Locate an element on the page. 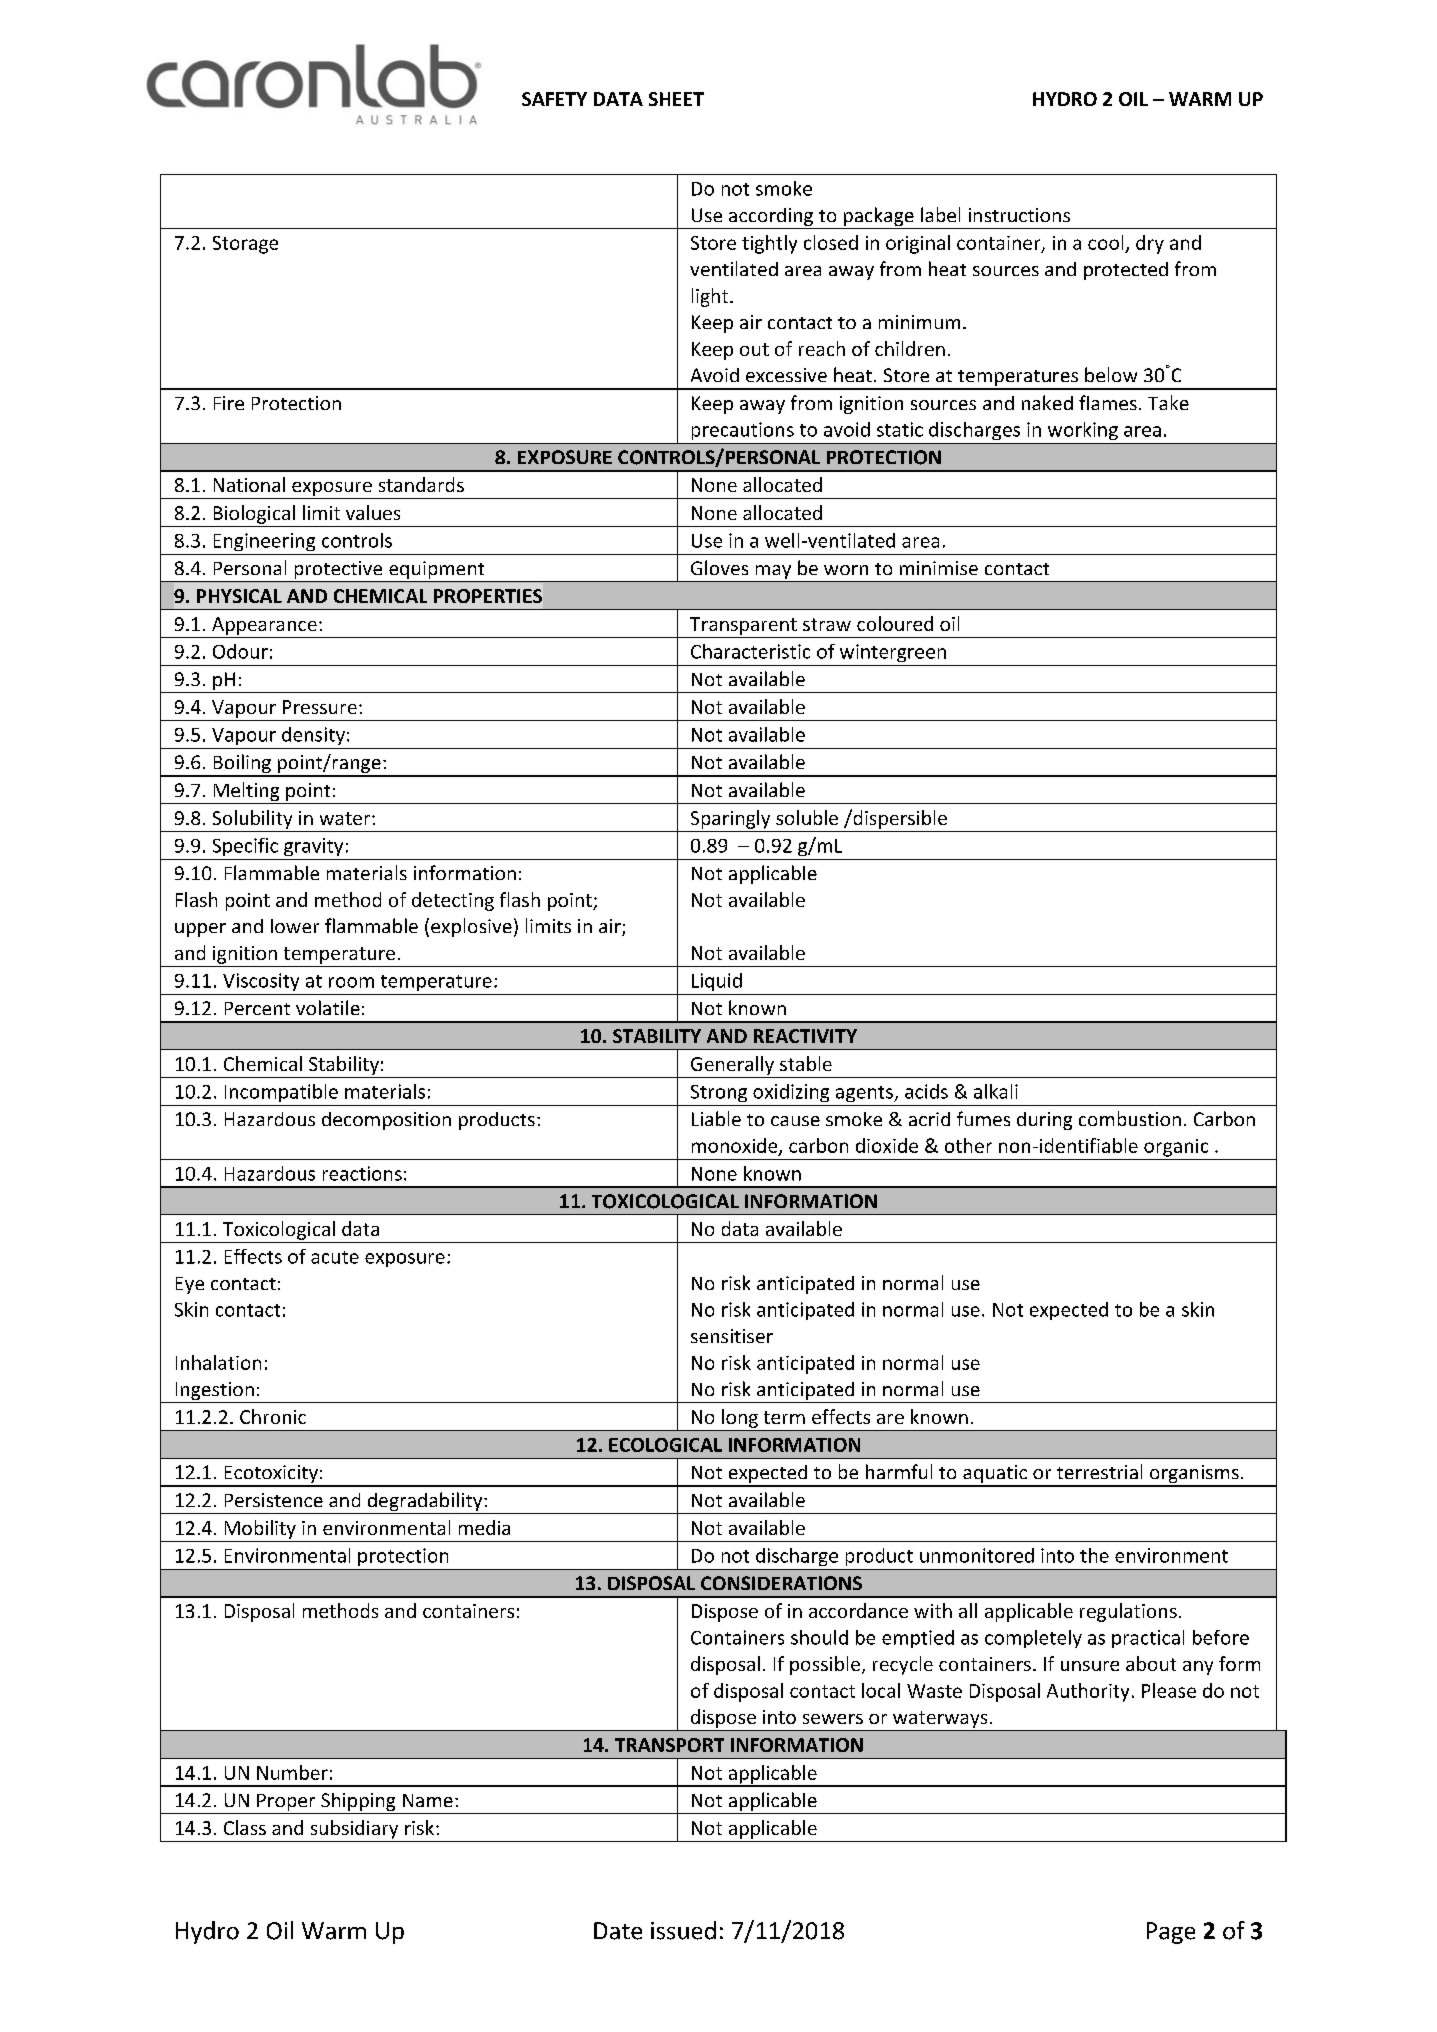  issued is located at coordinates (683, 1930).
